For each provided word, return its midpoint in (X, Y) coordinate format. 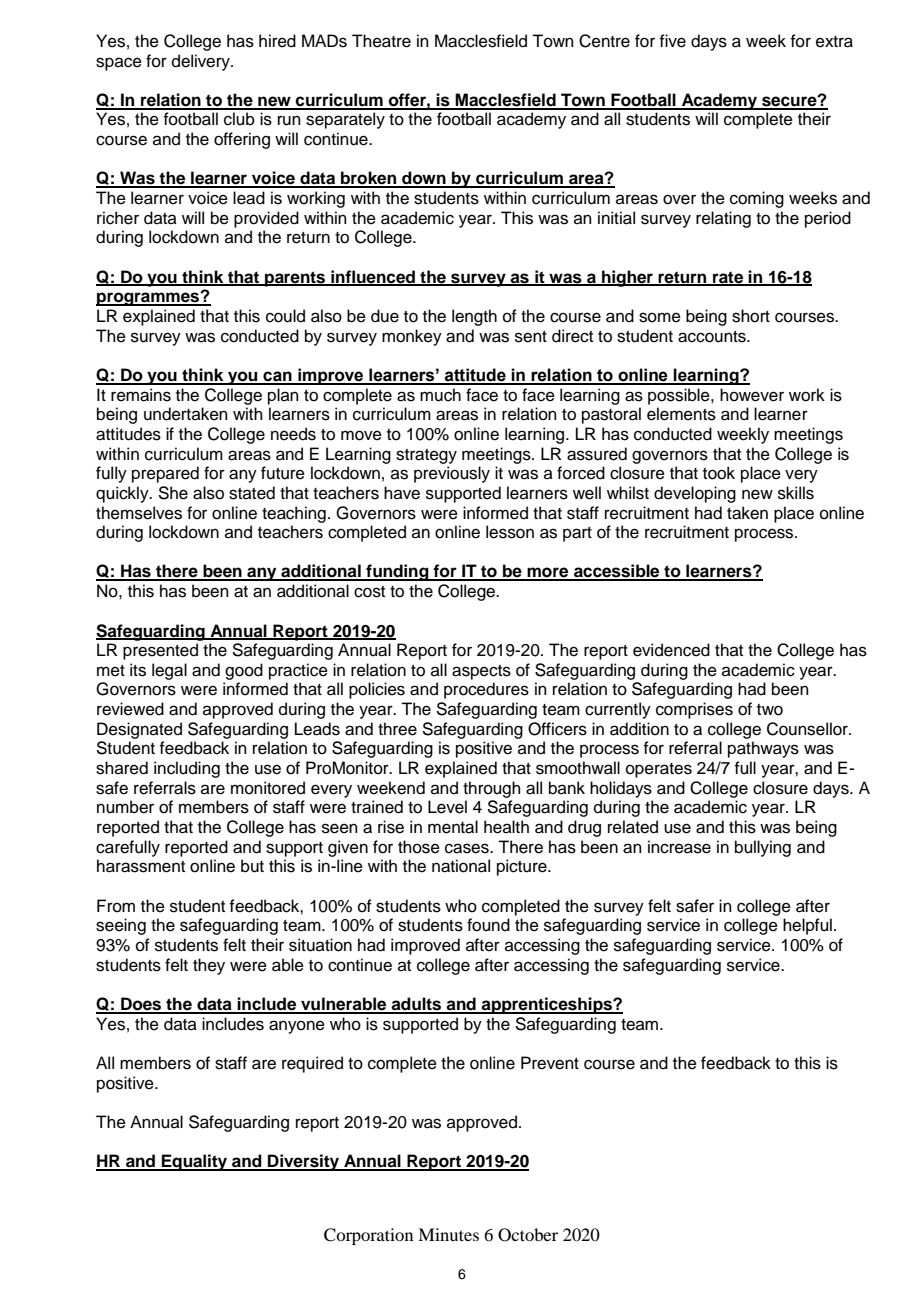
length (474, 317)
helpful (807, 926)
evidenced (671, 650)
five (672, 41)
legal (169, 671)
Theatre (381, 41)
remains (141, 395)
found (488, 925)
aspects (481, 672)
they (209, 966)
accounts (713, 337)
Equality (195, 1162)
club (239, 119)
